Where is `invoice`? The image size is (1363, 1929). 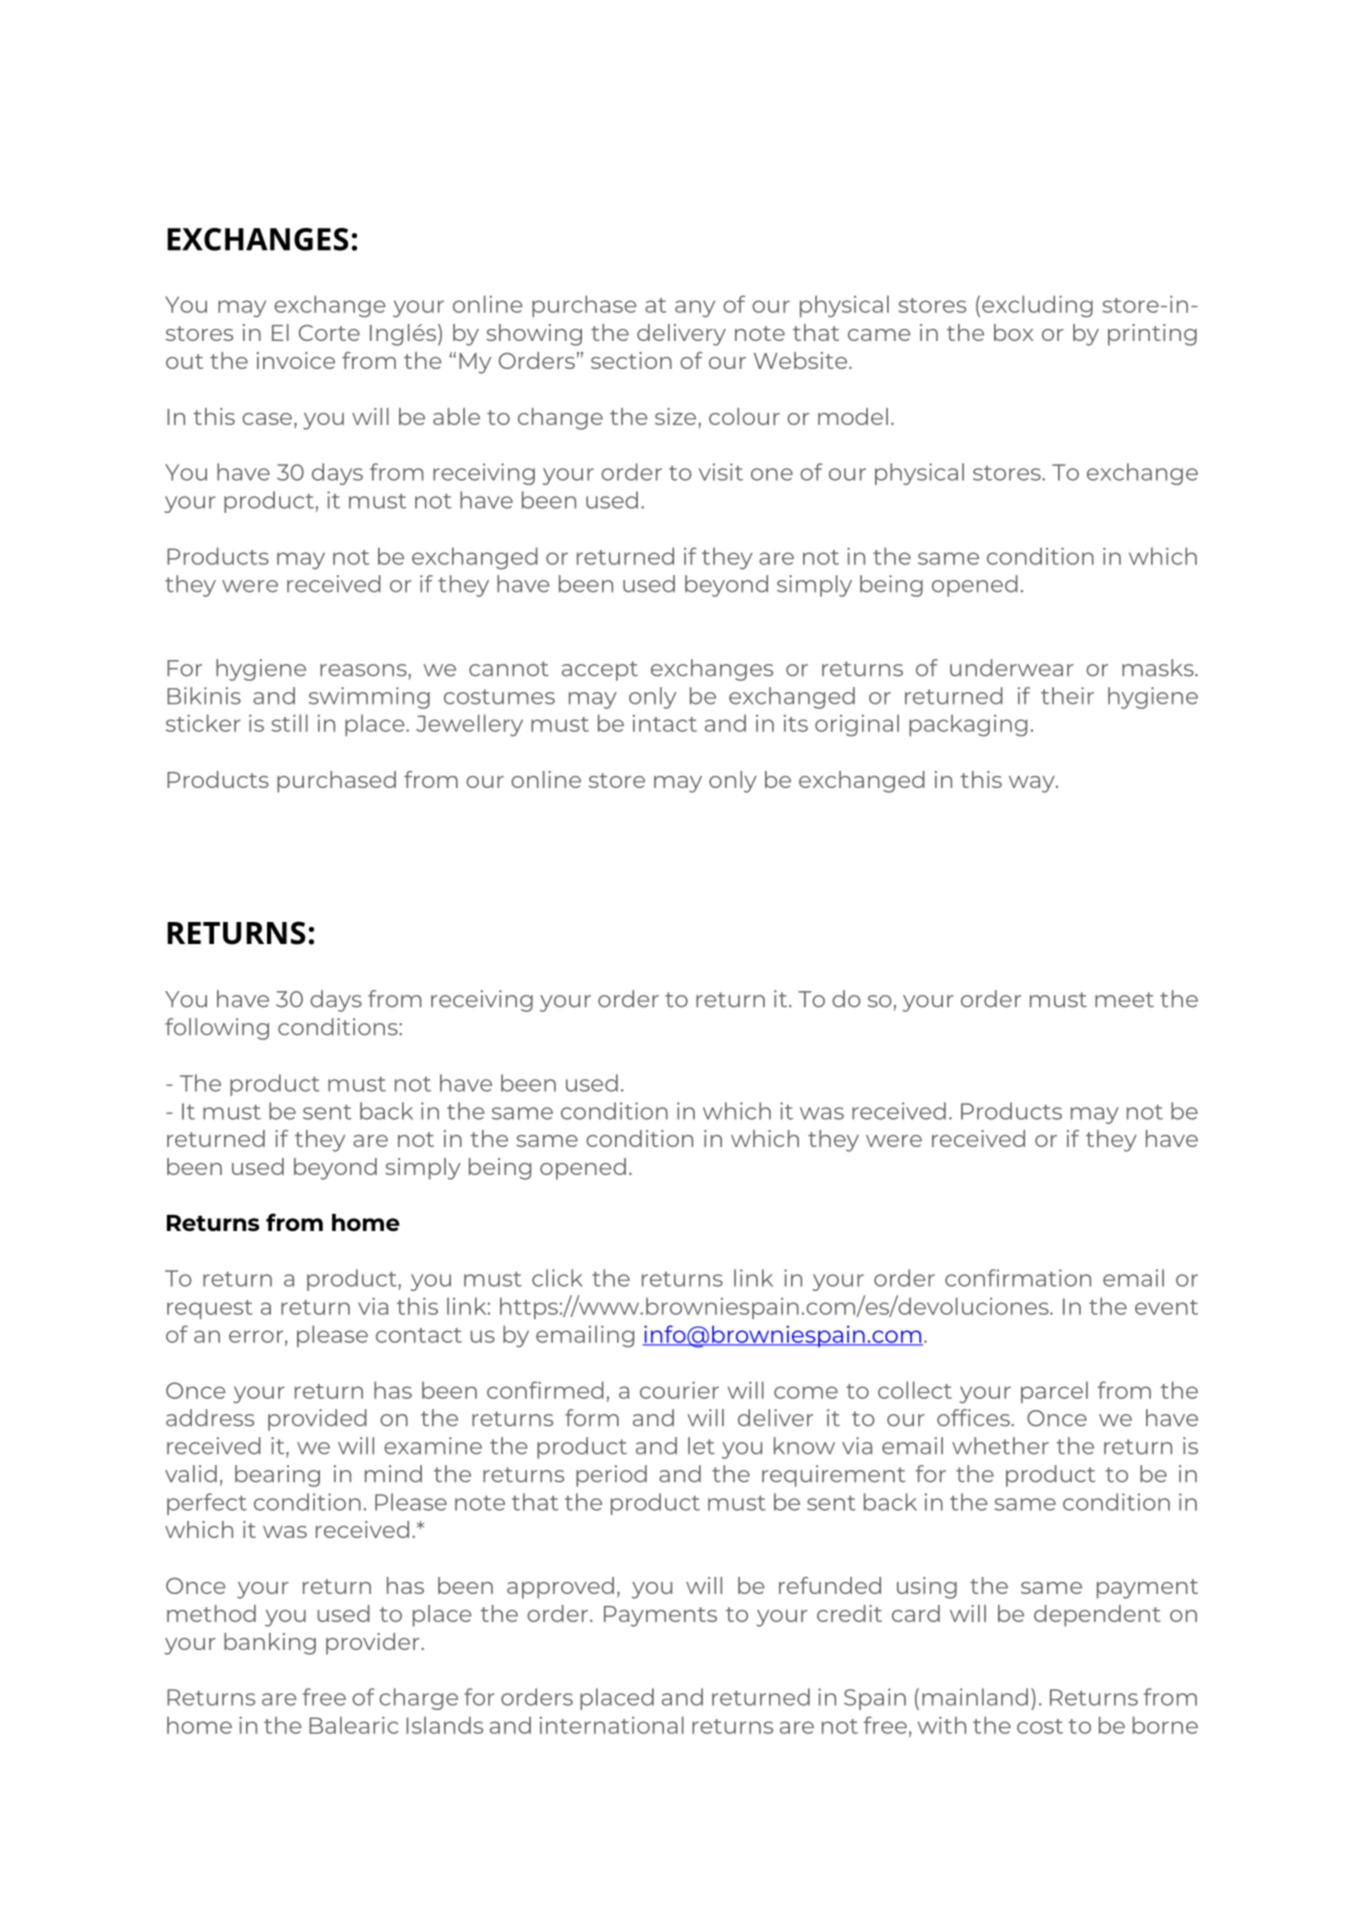
invoice is located at coordinates (296, 360).
